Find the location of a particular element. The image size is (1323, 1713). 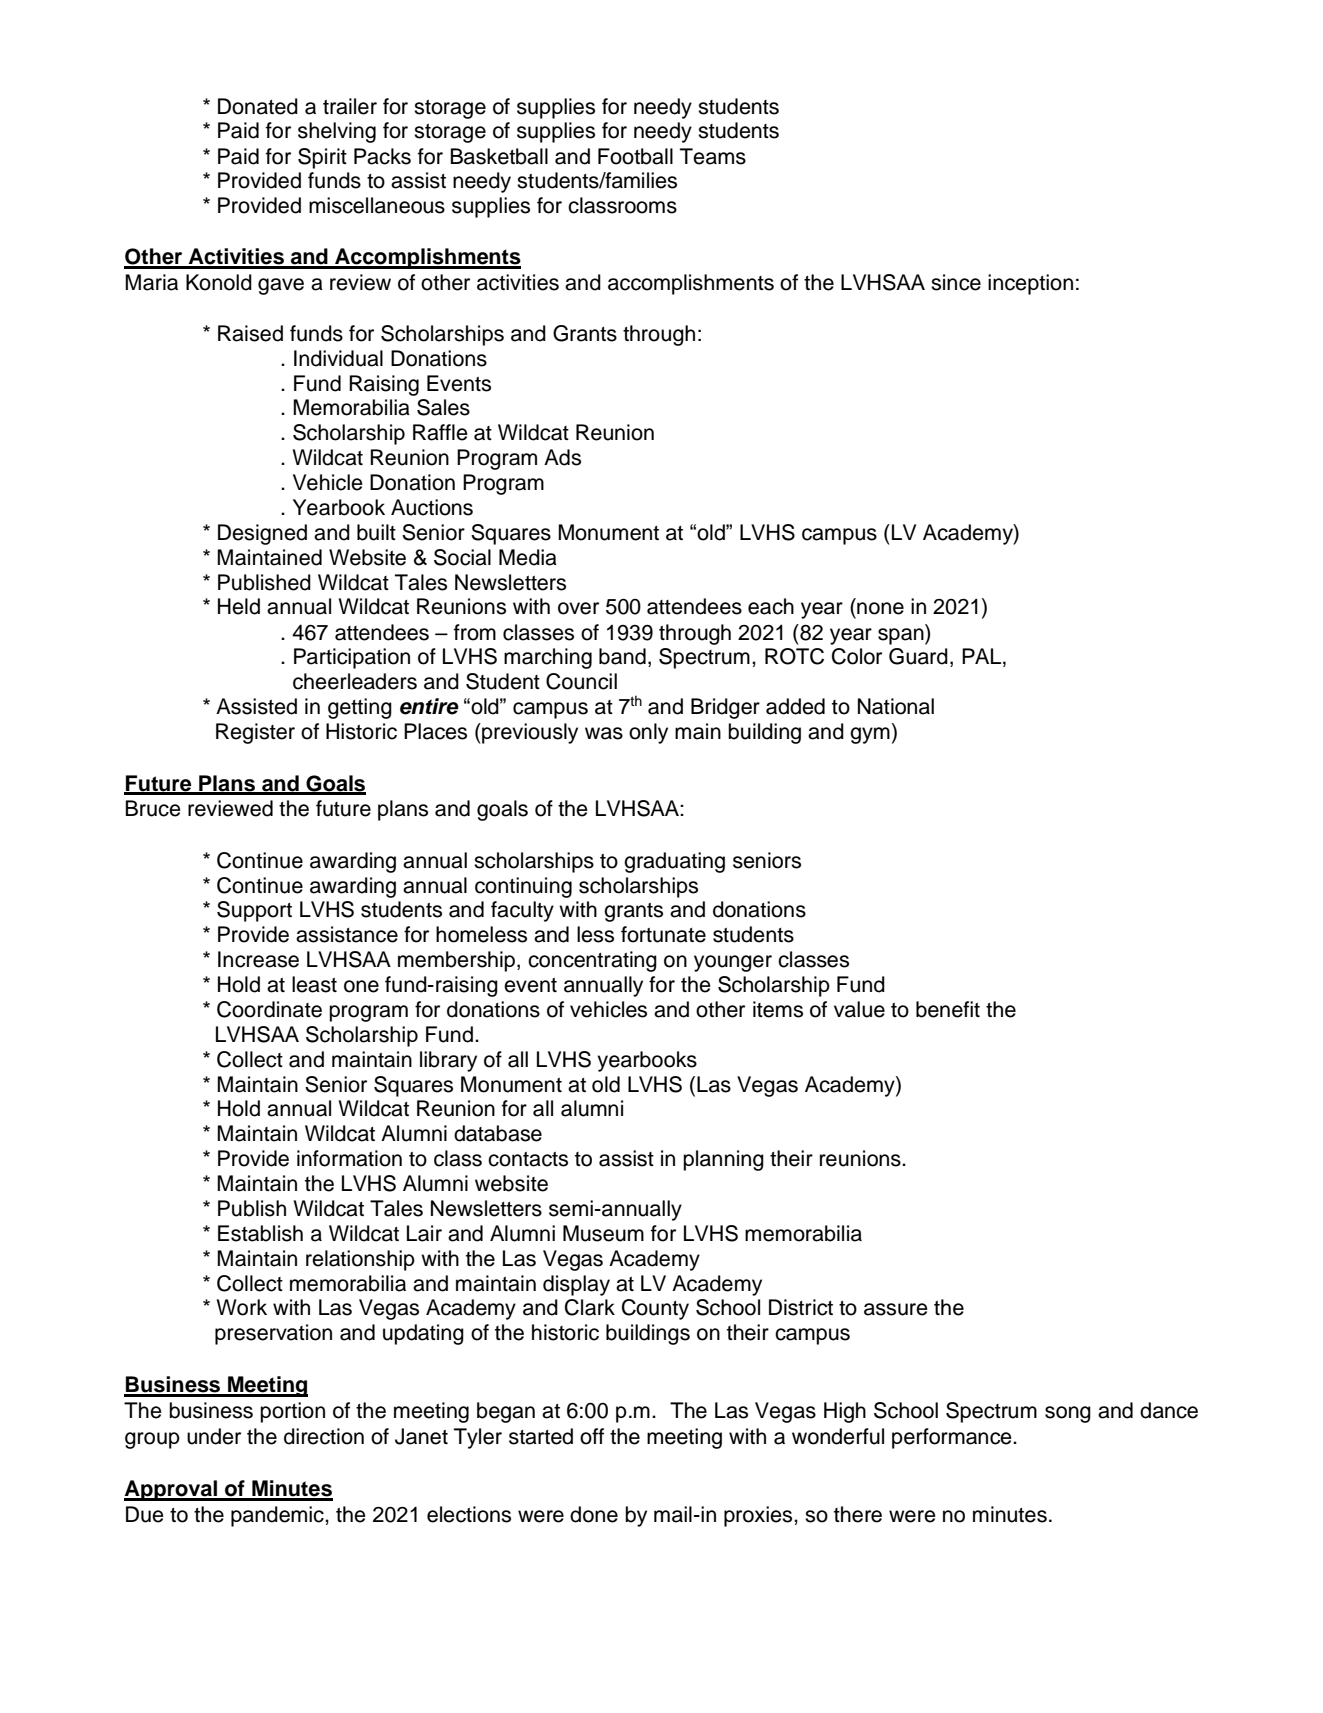

gym is located at coordinates (870, 735).
